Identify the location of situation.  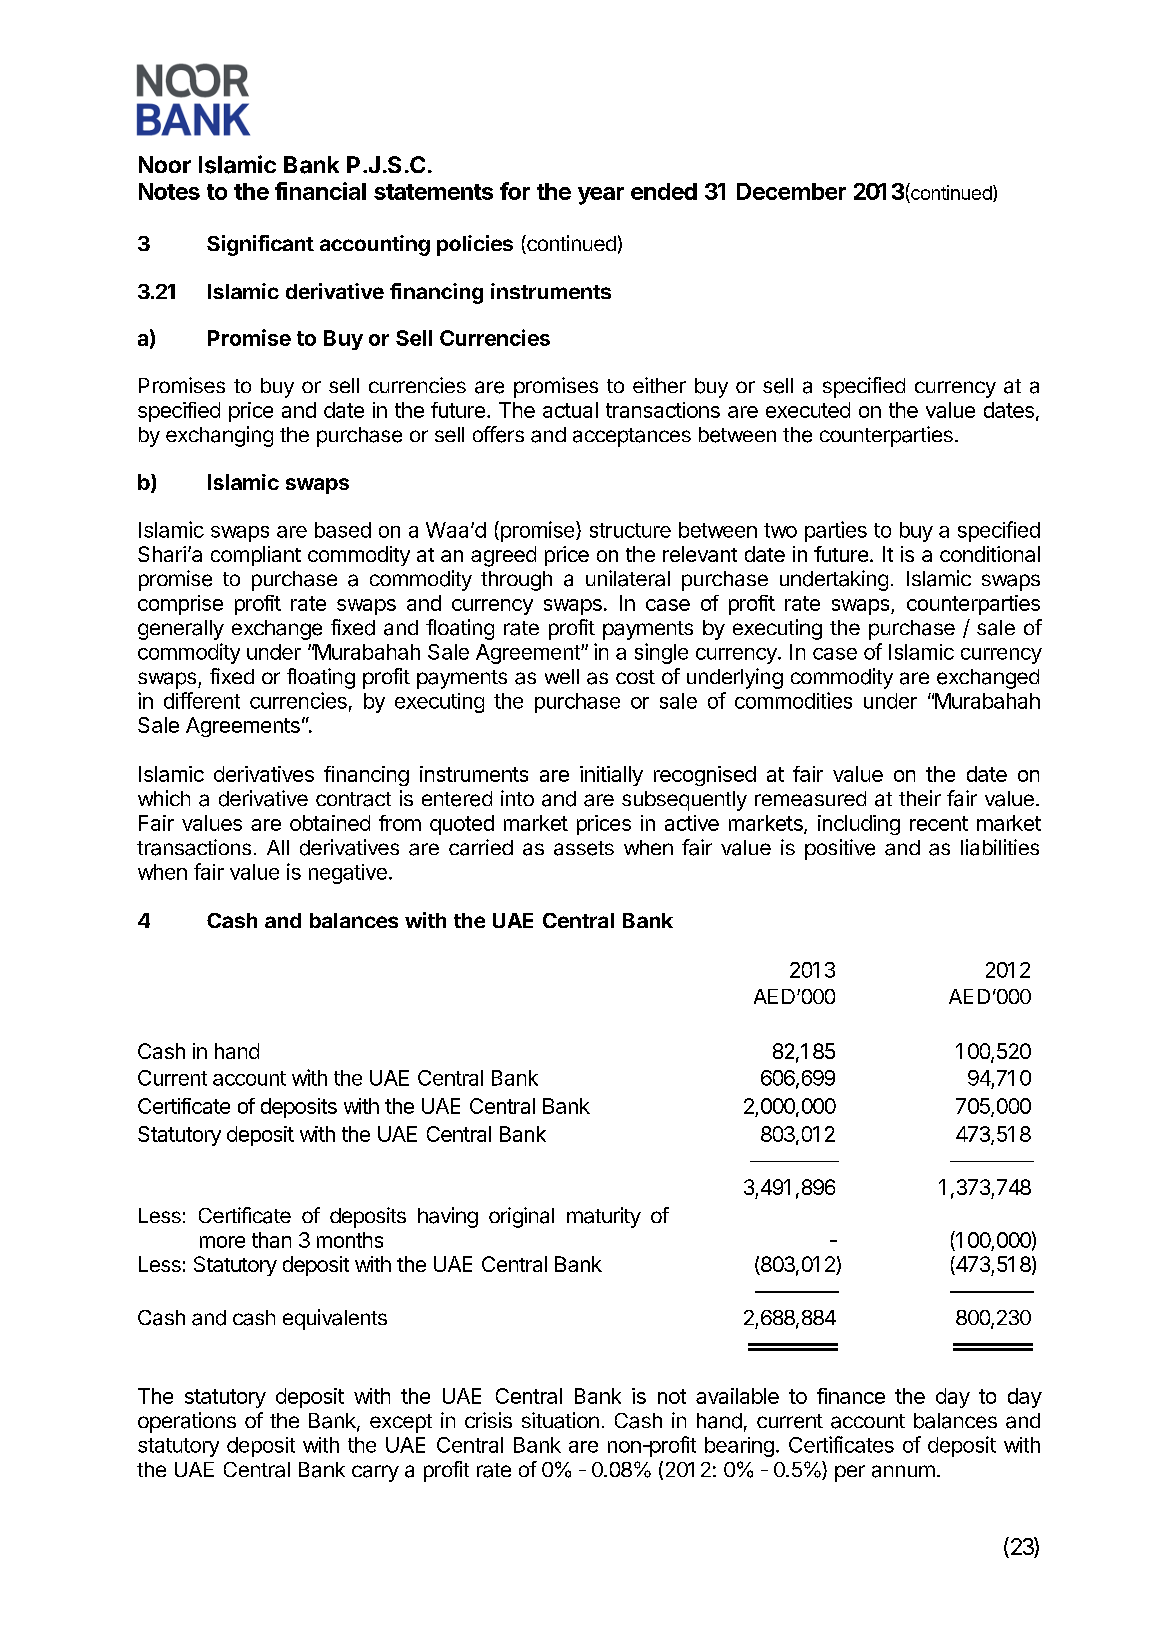
(560, 1420).
